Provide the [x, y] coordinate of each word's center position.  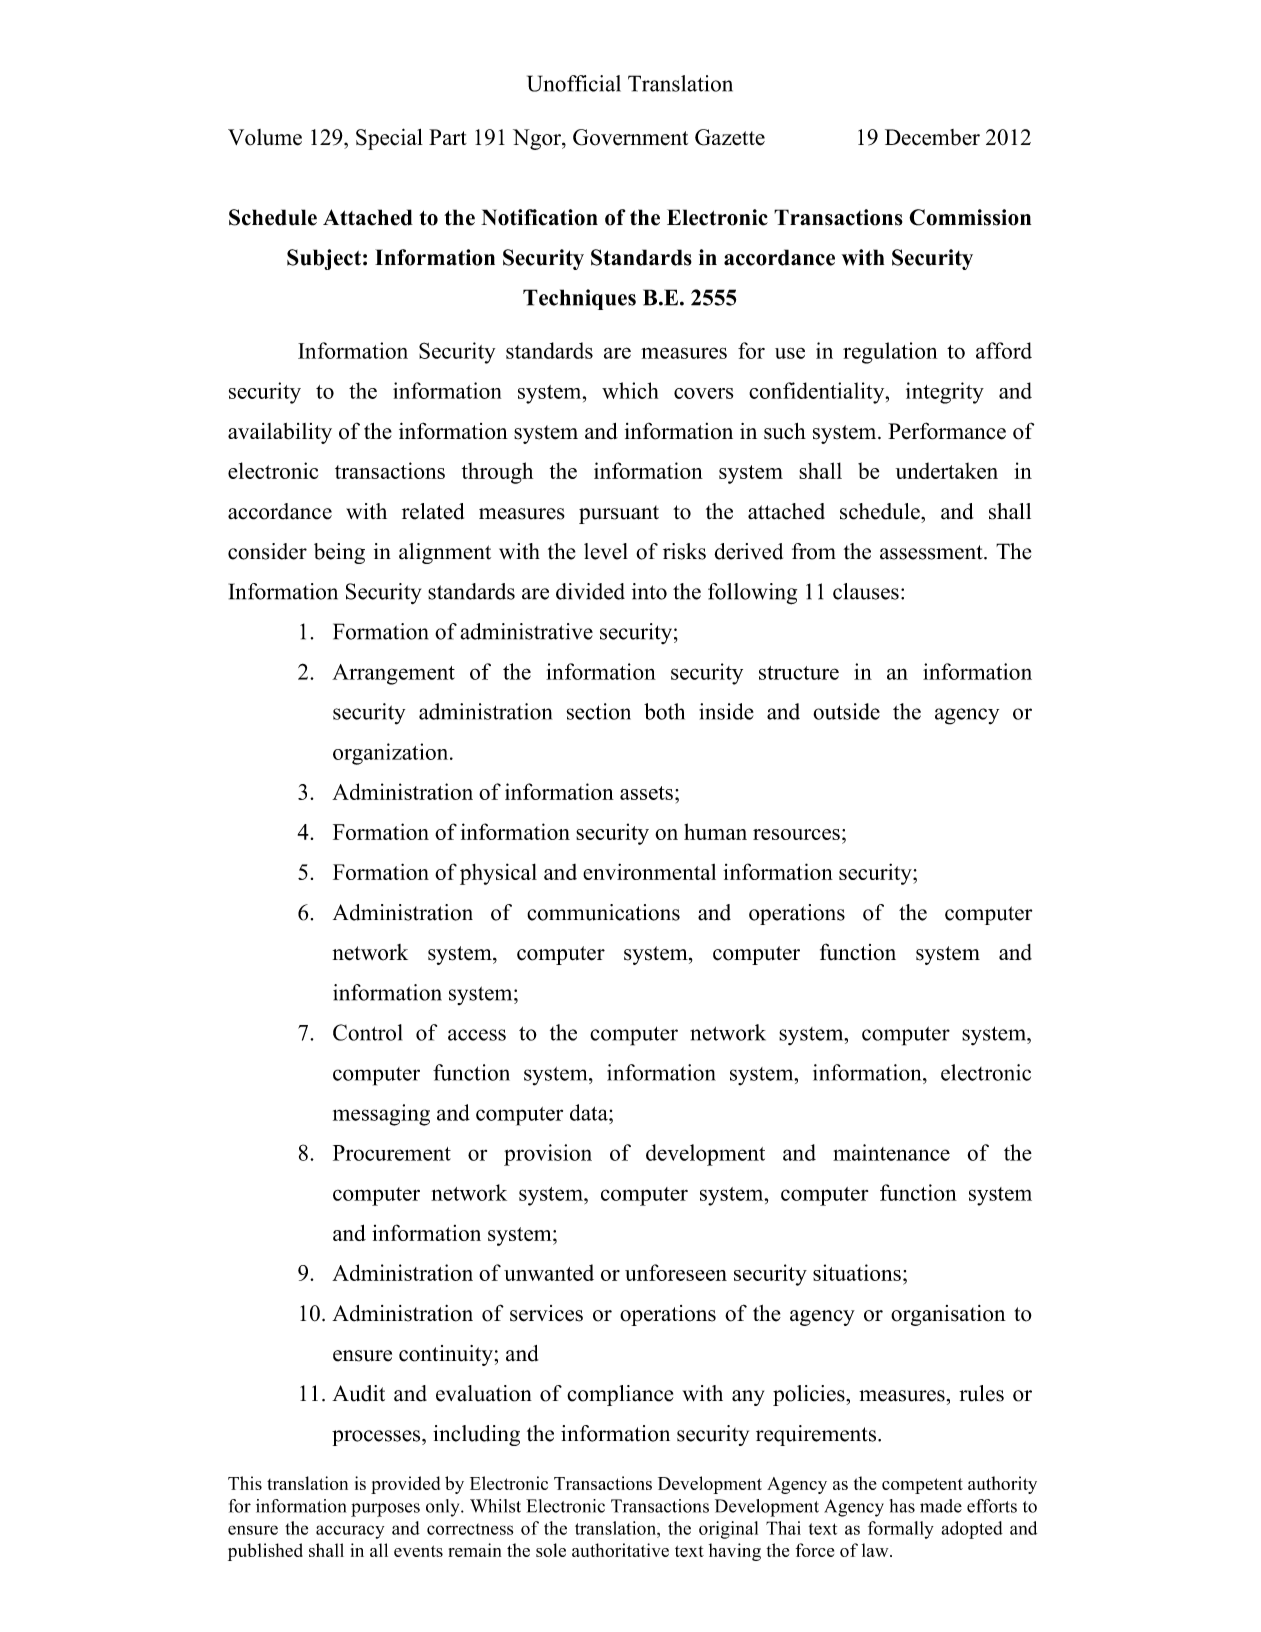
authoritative [620, 1550]
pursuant [619, 514]
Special [389, 139]
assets [646, 793]
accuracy [350, 1532]
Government [630, 137]
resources [796, 834]
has [902, 1506]
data [590, 1112]
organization [392, 754]
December [932, 137]
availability [280, 433]
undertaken [947, 470]
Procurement [392, 1153]
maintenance [891, 1152]
